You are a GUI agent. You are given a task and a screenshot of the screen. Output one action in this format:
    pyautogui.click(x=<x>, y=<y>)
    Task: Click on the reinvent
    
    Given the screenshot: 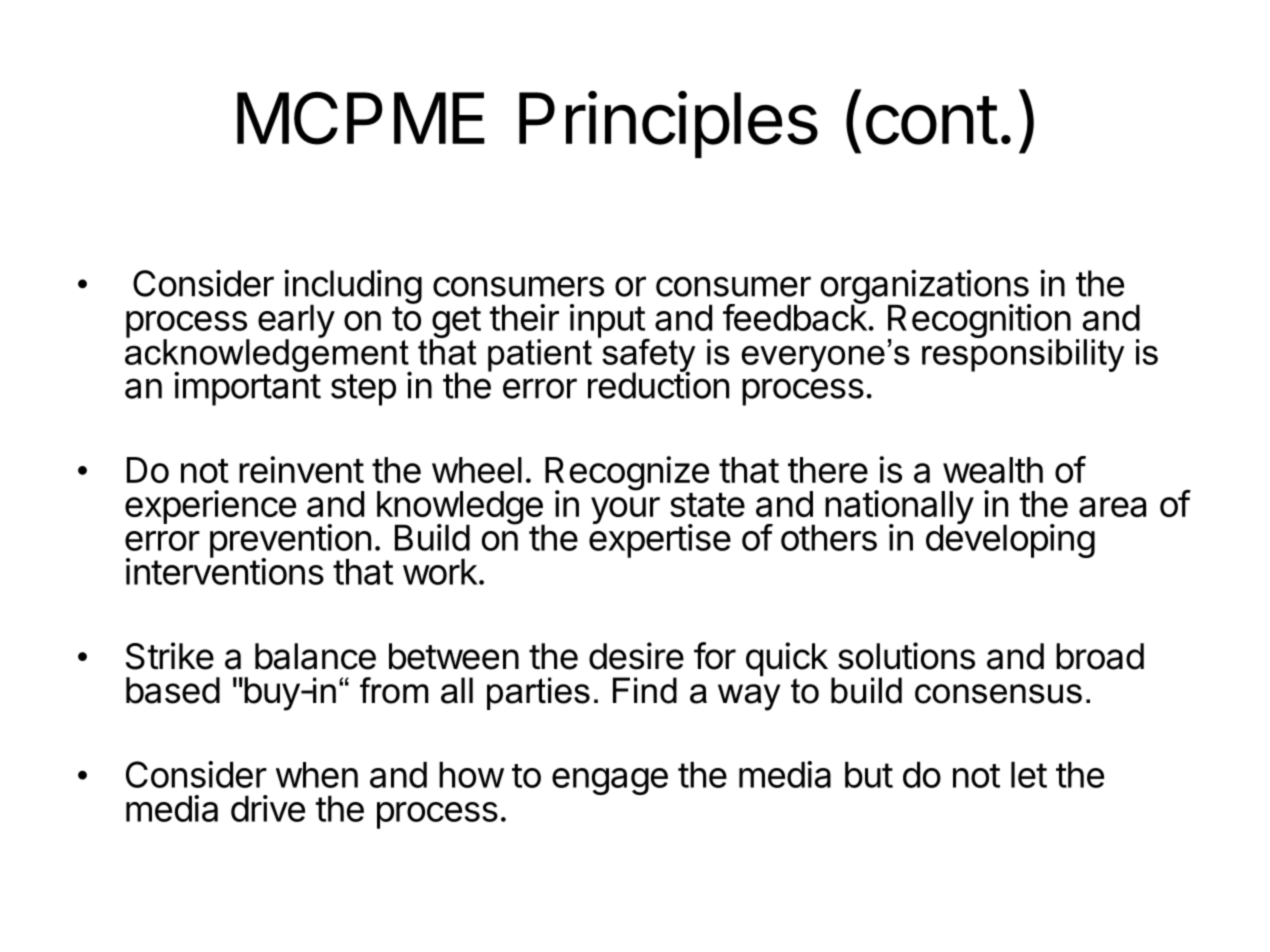 What is the action you would take?
    pyautogui.click(x=301, y=469)
